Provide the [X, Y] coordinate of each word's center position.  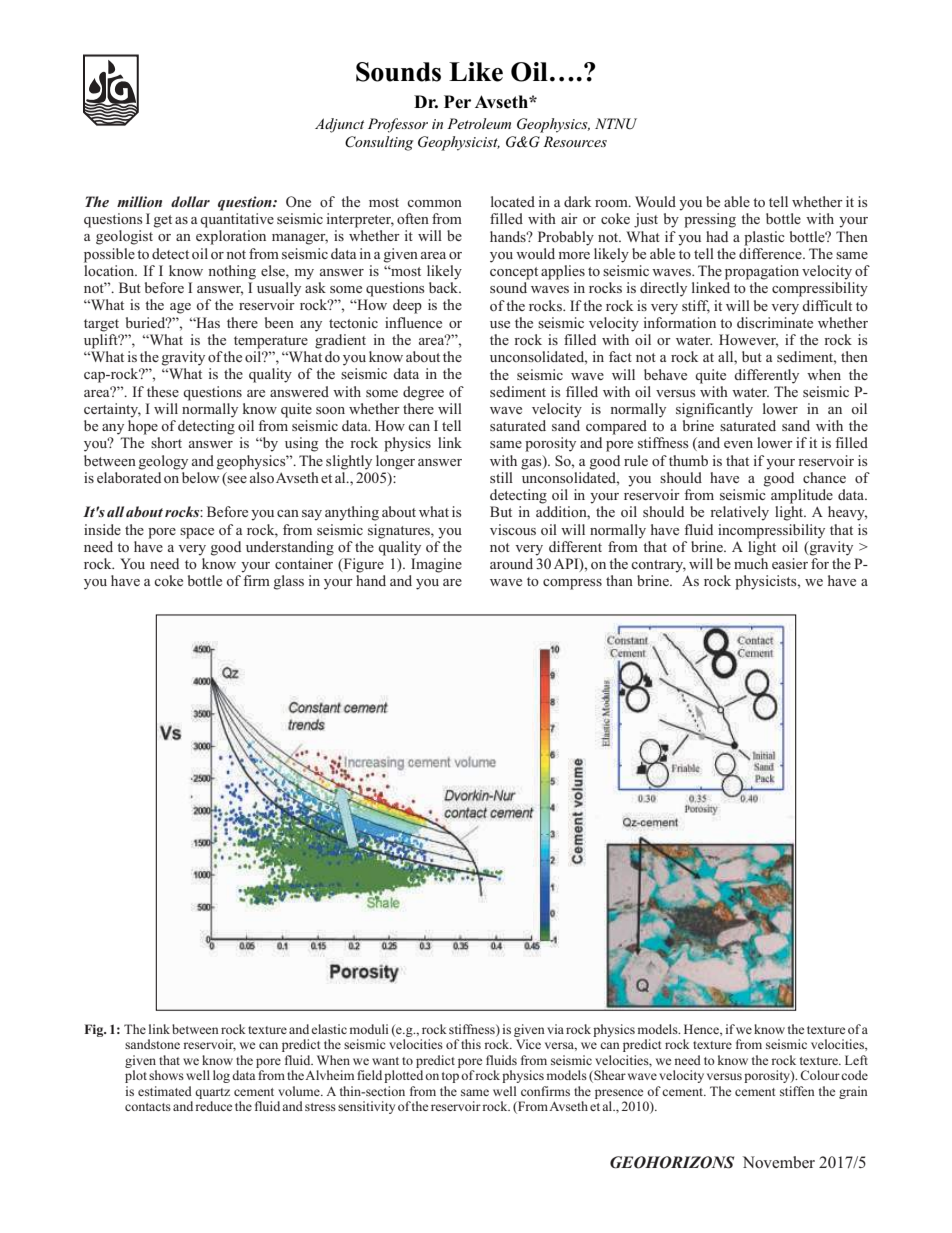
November [779, 1162]
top [450, 1077]
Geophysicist [459, 143]
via [555, 1029]
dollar [190, 201]
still [501, 477]
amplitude [802, 496]
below [201, 476]
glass [289, 582]
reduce [213, 1106]
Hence [702, 1030]
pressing [710, 220]
